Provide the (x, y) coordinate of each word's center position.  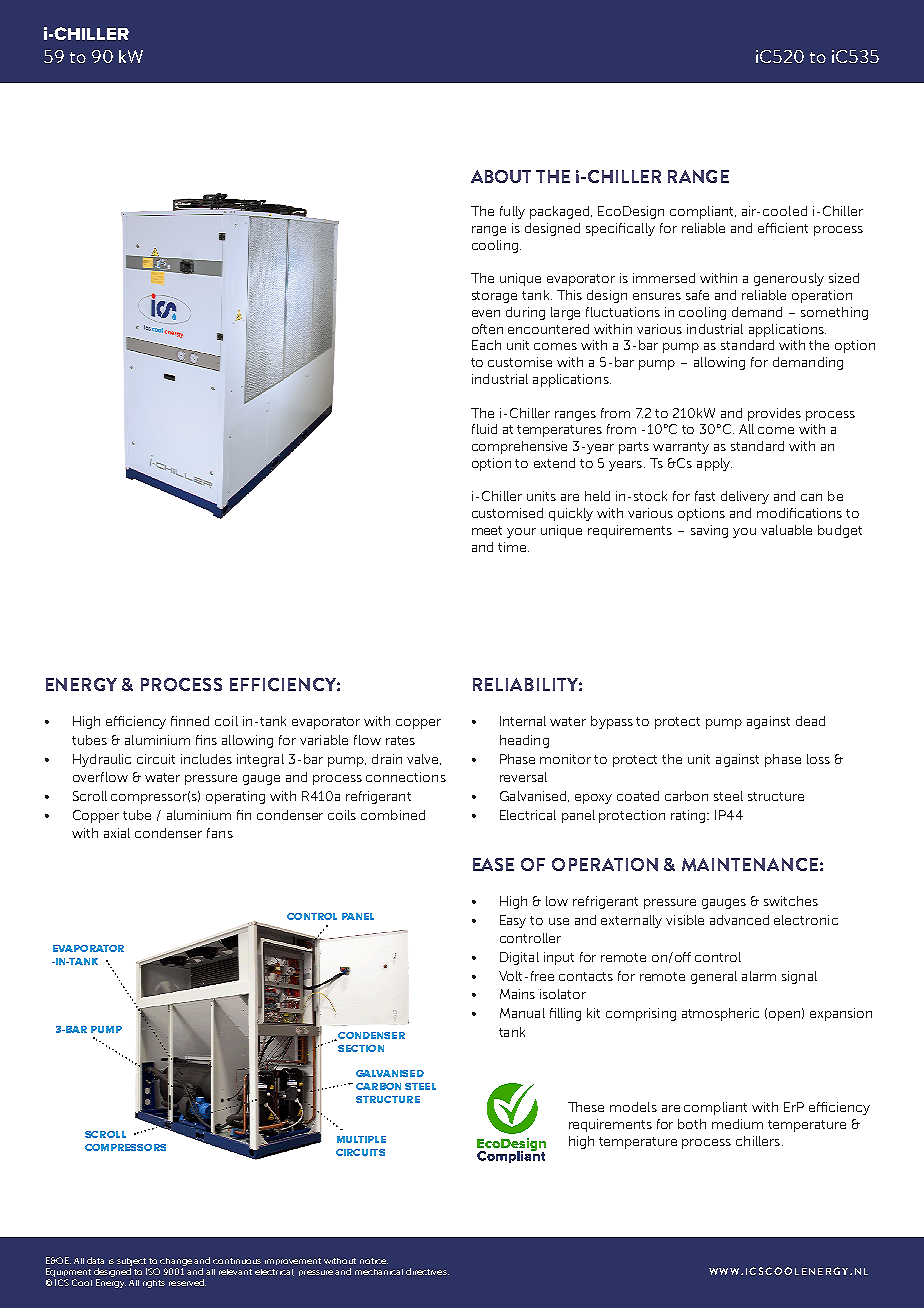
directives (427, 1271)
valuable (786, 530)
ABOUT (501, 176)
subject (131, 1262)
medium (737, 1124)
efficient (783, 228)
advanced (739, 920)
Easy (513, 921)
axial (117, 833)
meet (487, 530)
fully (512, 212)
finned (190, 721)
